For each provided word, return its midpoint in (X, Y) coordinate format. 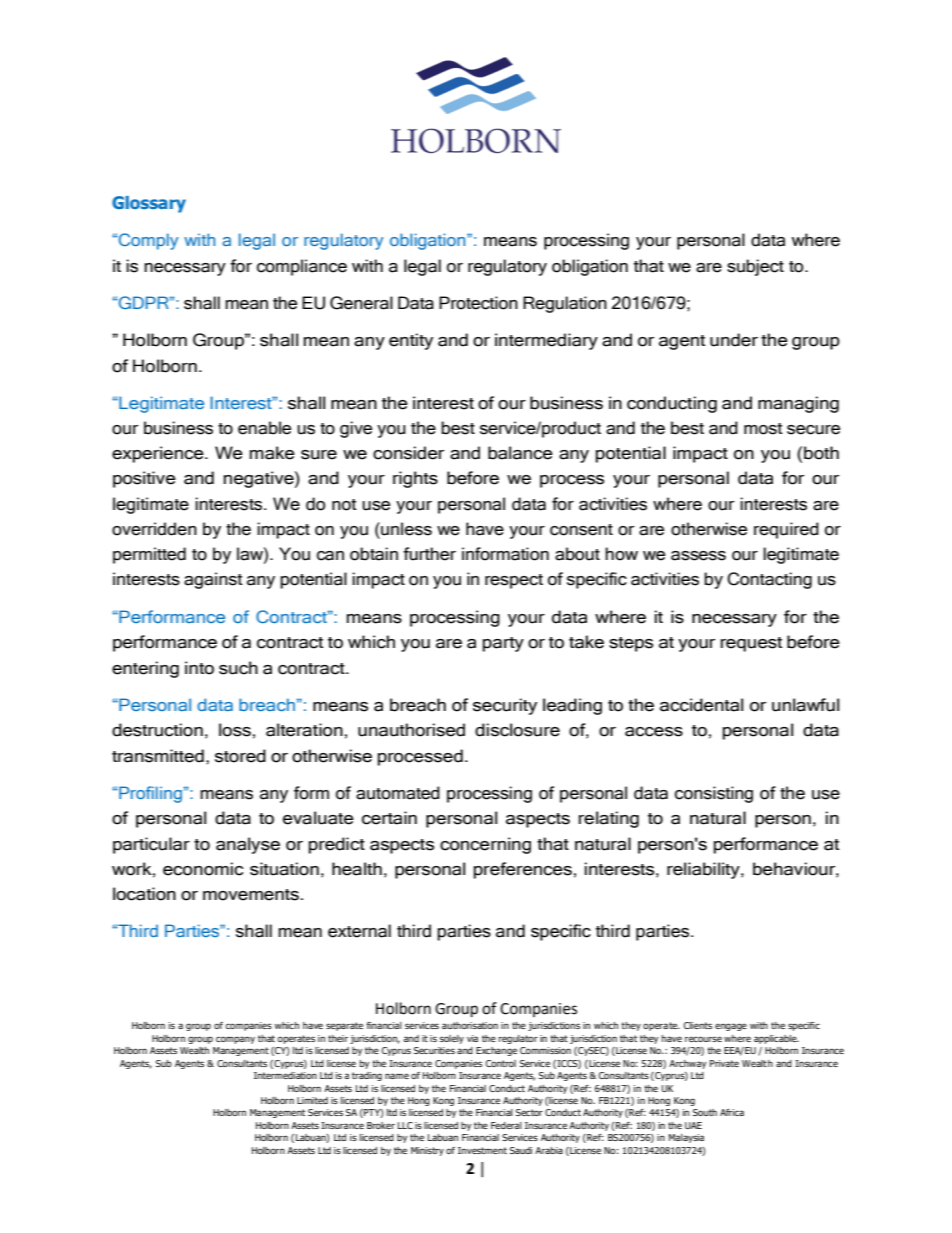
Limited (312, 1100)
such (238, 668)
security (505, 706)
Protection (478, 303)
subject (755, 267)
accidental (701, 705)
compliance (302, 267)
